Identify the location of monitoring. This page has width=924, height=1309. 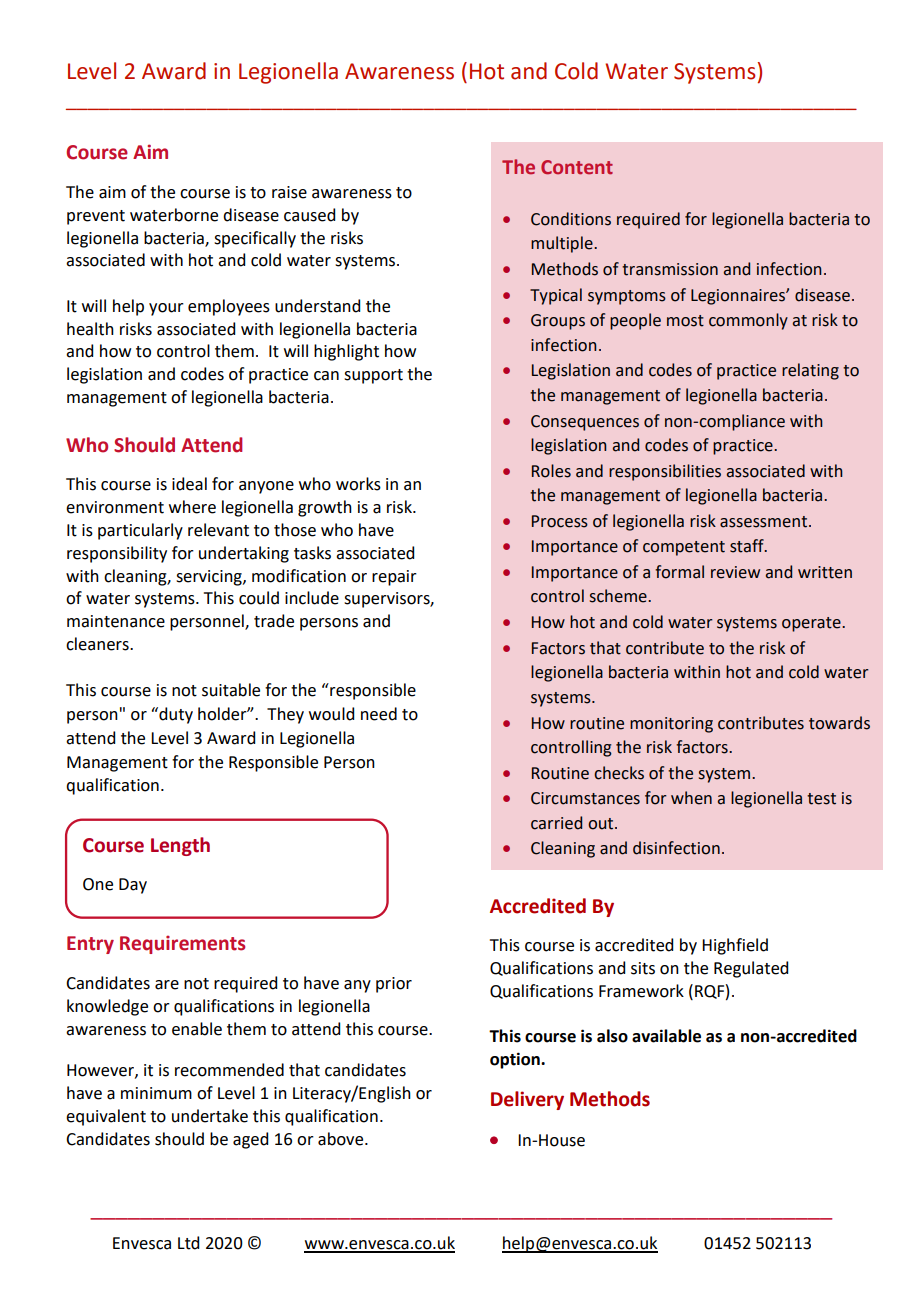
(671, 725).
